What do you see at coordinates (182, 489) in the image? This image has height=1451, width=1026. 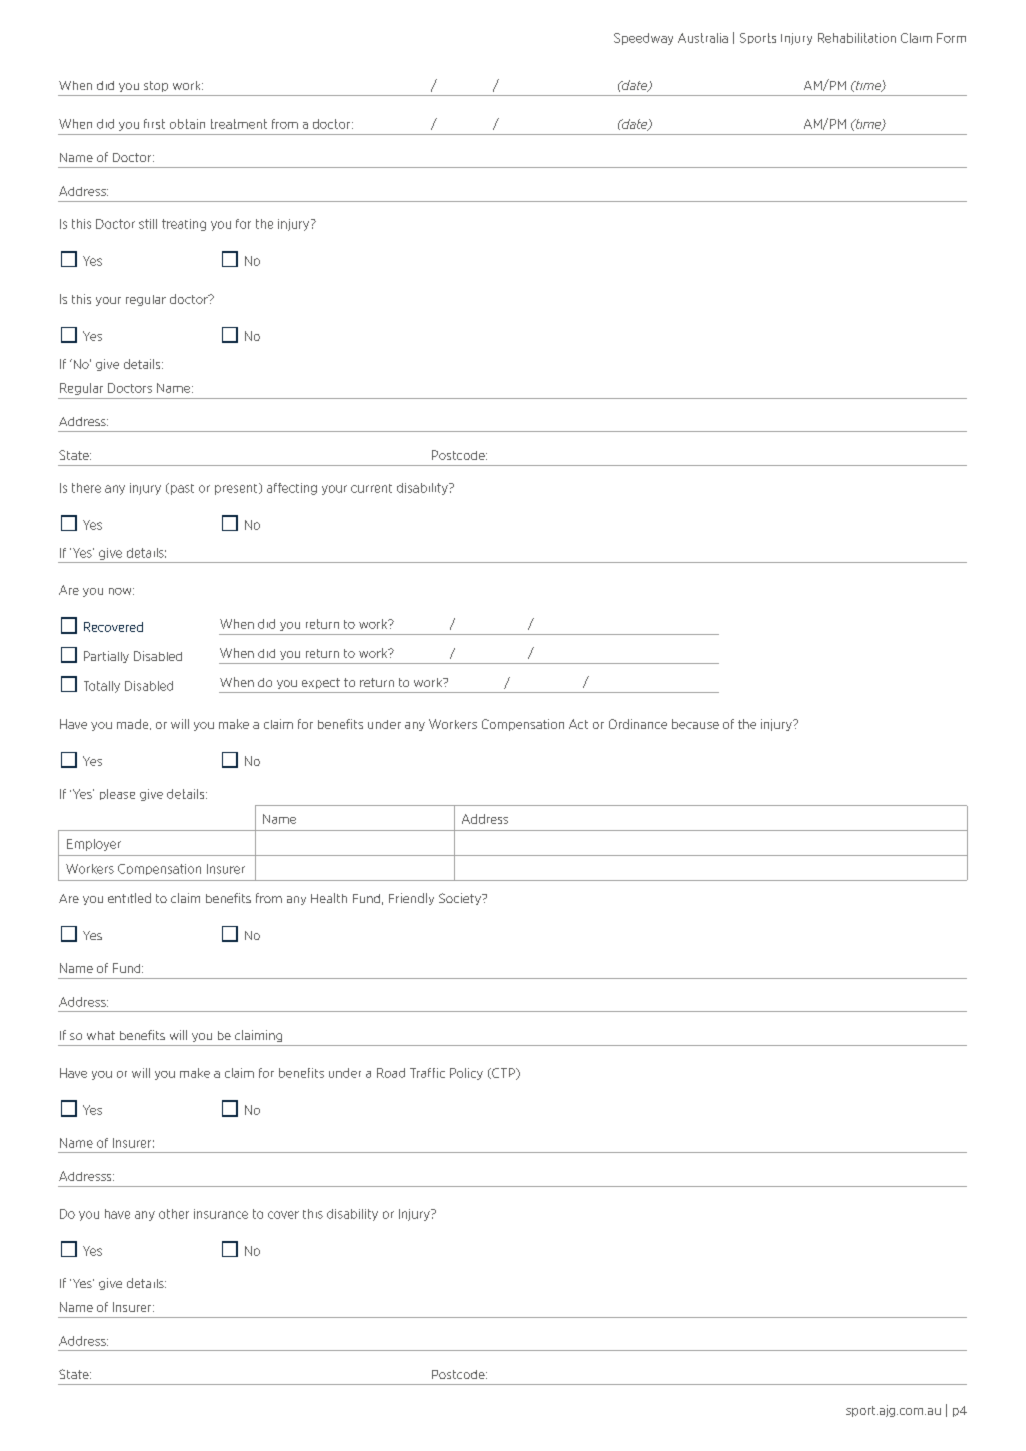 I see `past` at bounding box center [182, 489].
